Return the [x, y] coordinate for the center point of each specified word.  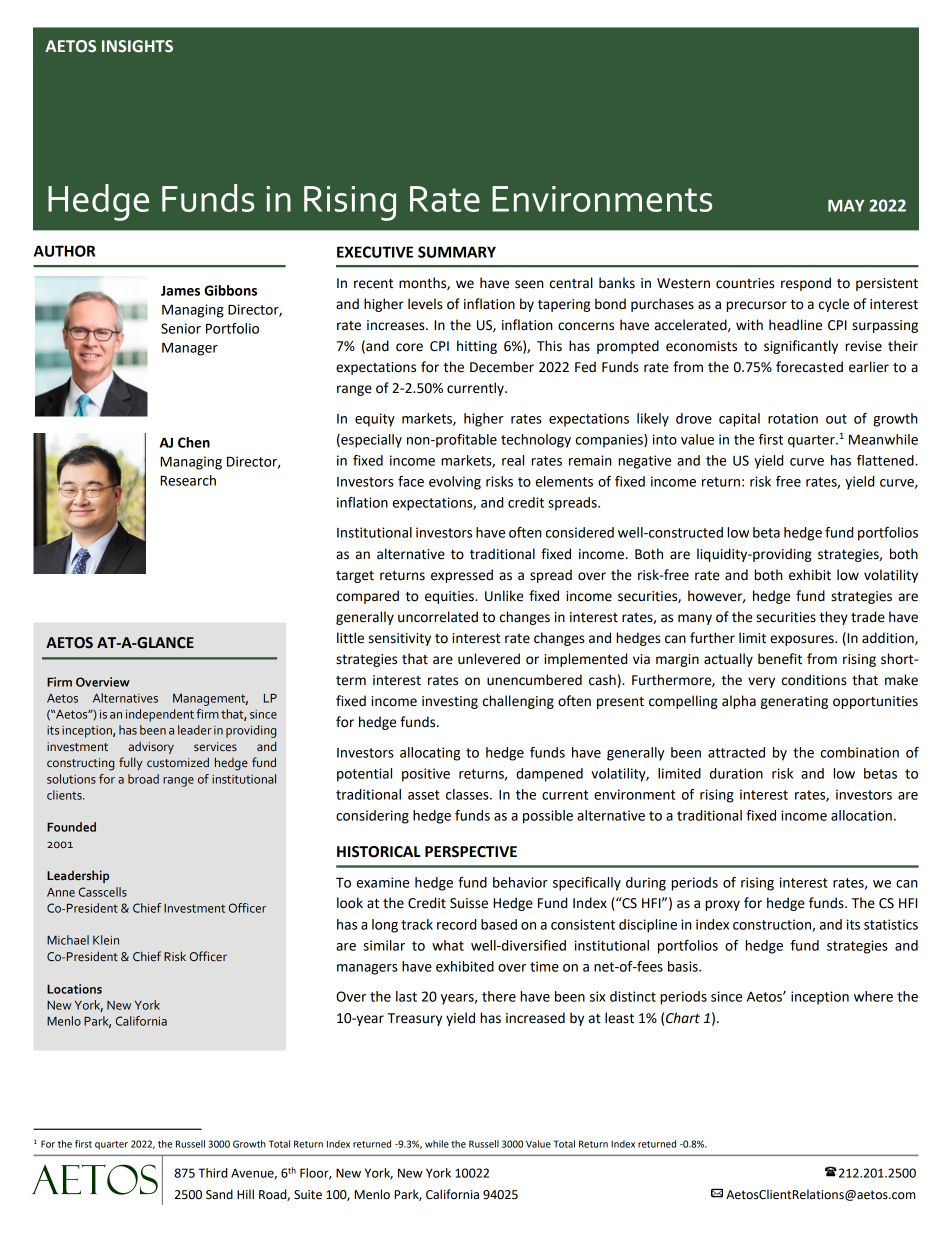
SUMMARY [457, 252]
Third [212, 1173]
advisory [151, 747]
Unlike [504, 596]
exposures [803, 640]
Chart [683, 1018]
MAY [846, 206]
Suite [308, 1195]
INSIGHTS [137, 46]
